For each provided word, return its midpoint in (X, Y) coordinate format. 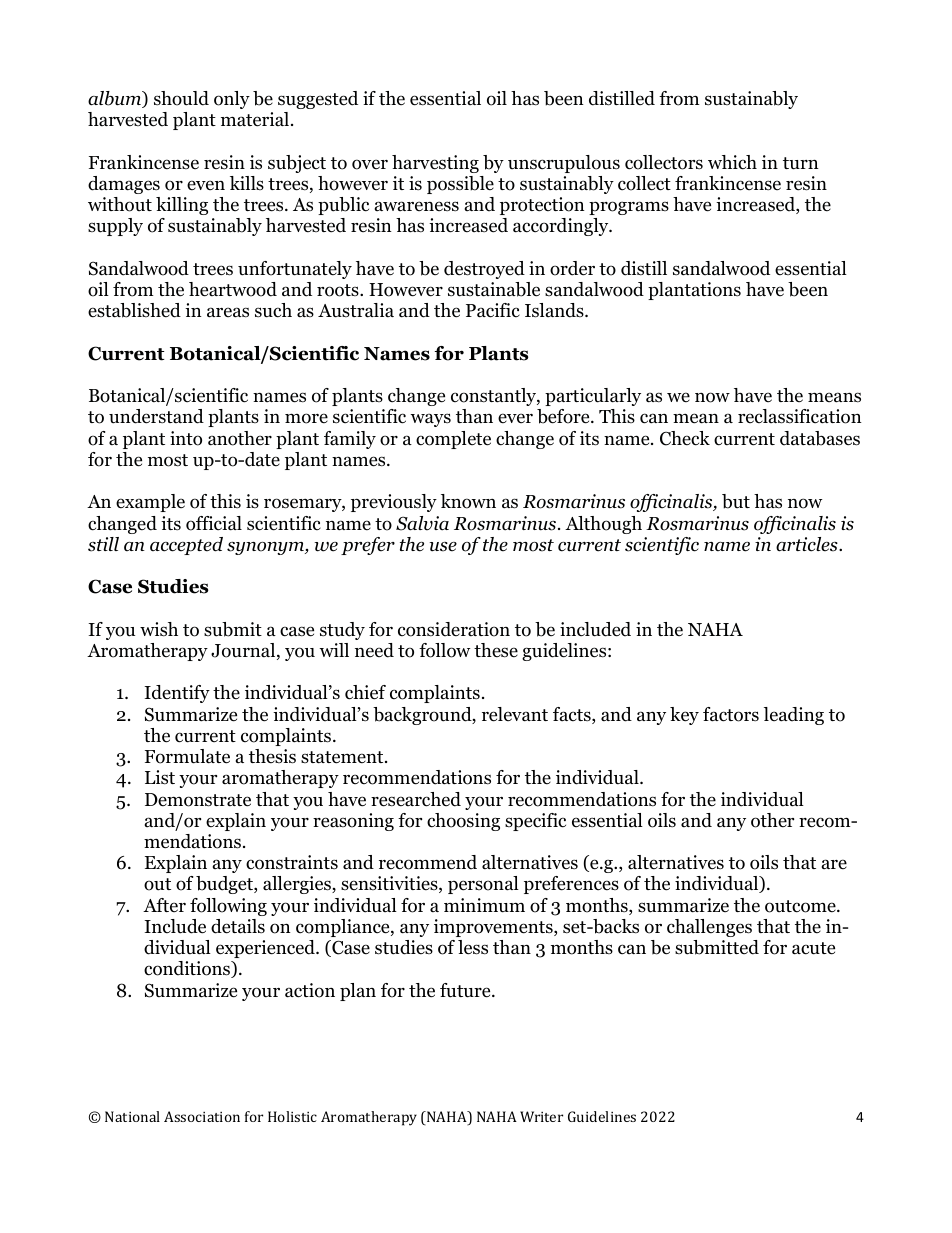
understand (156, 416)
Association (202, 1116)
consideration (454, 629)
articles (808, 544)
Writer (541, 1116)
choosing (463, 822)
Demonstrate (198, 800)
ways (430, 420)
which (732, 162)
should (181, 98)
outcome (801, 906)
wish (159, 629)
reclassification (800, 416)
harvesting (435, 164)
